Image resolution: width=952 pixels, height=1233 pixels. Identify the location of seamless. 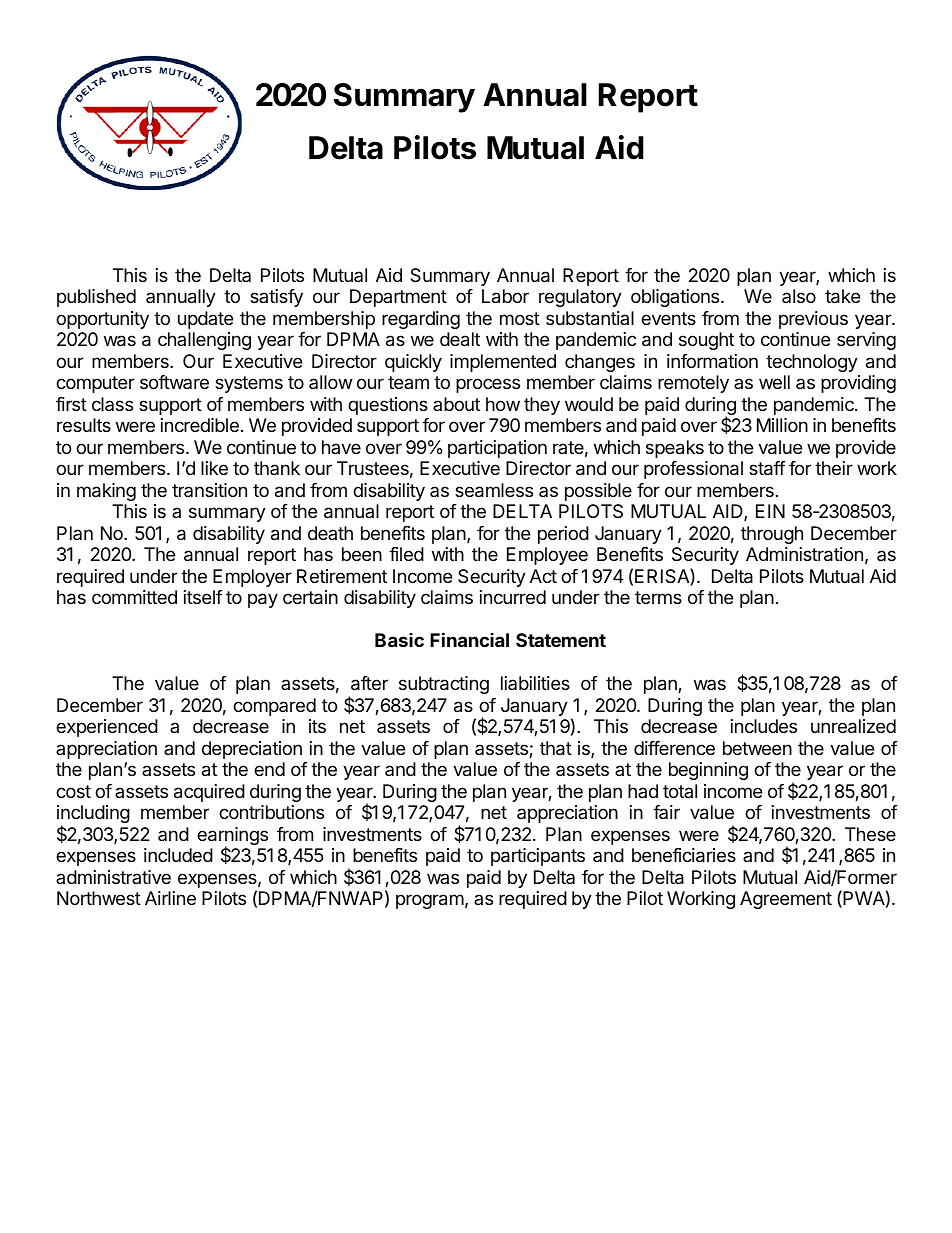
(494, 490).
